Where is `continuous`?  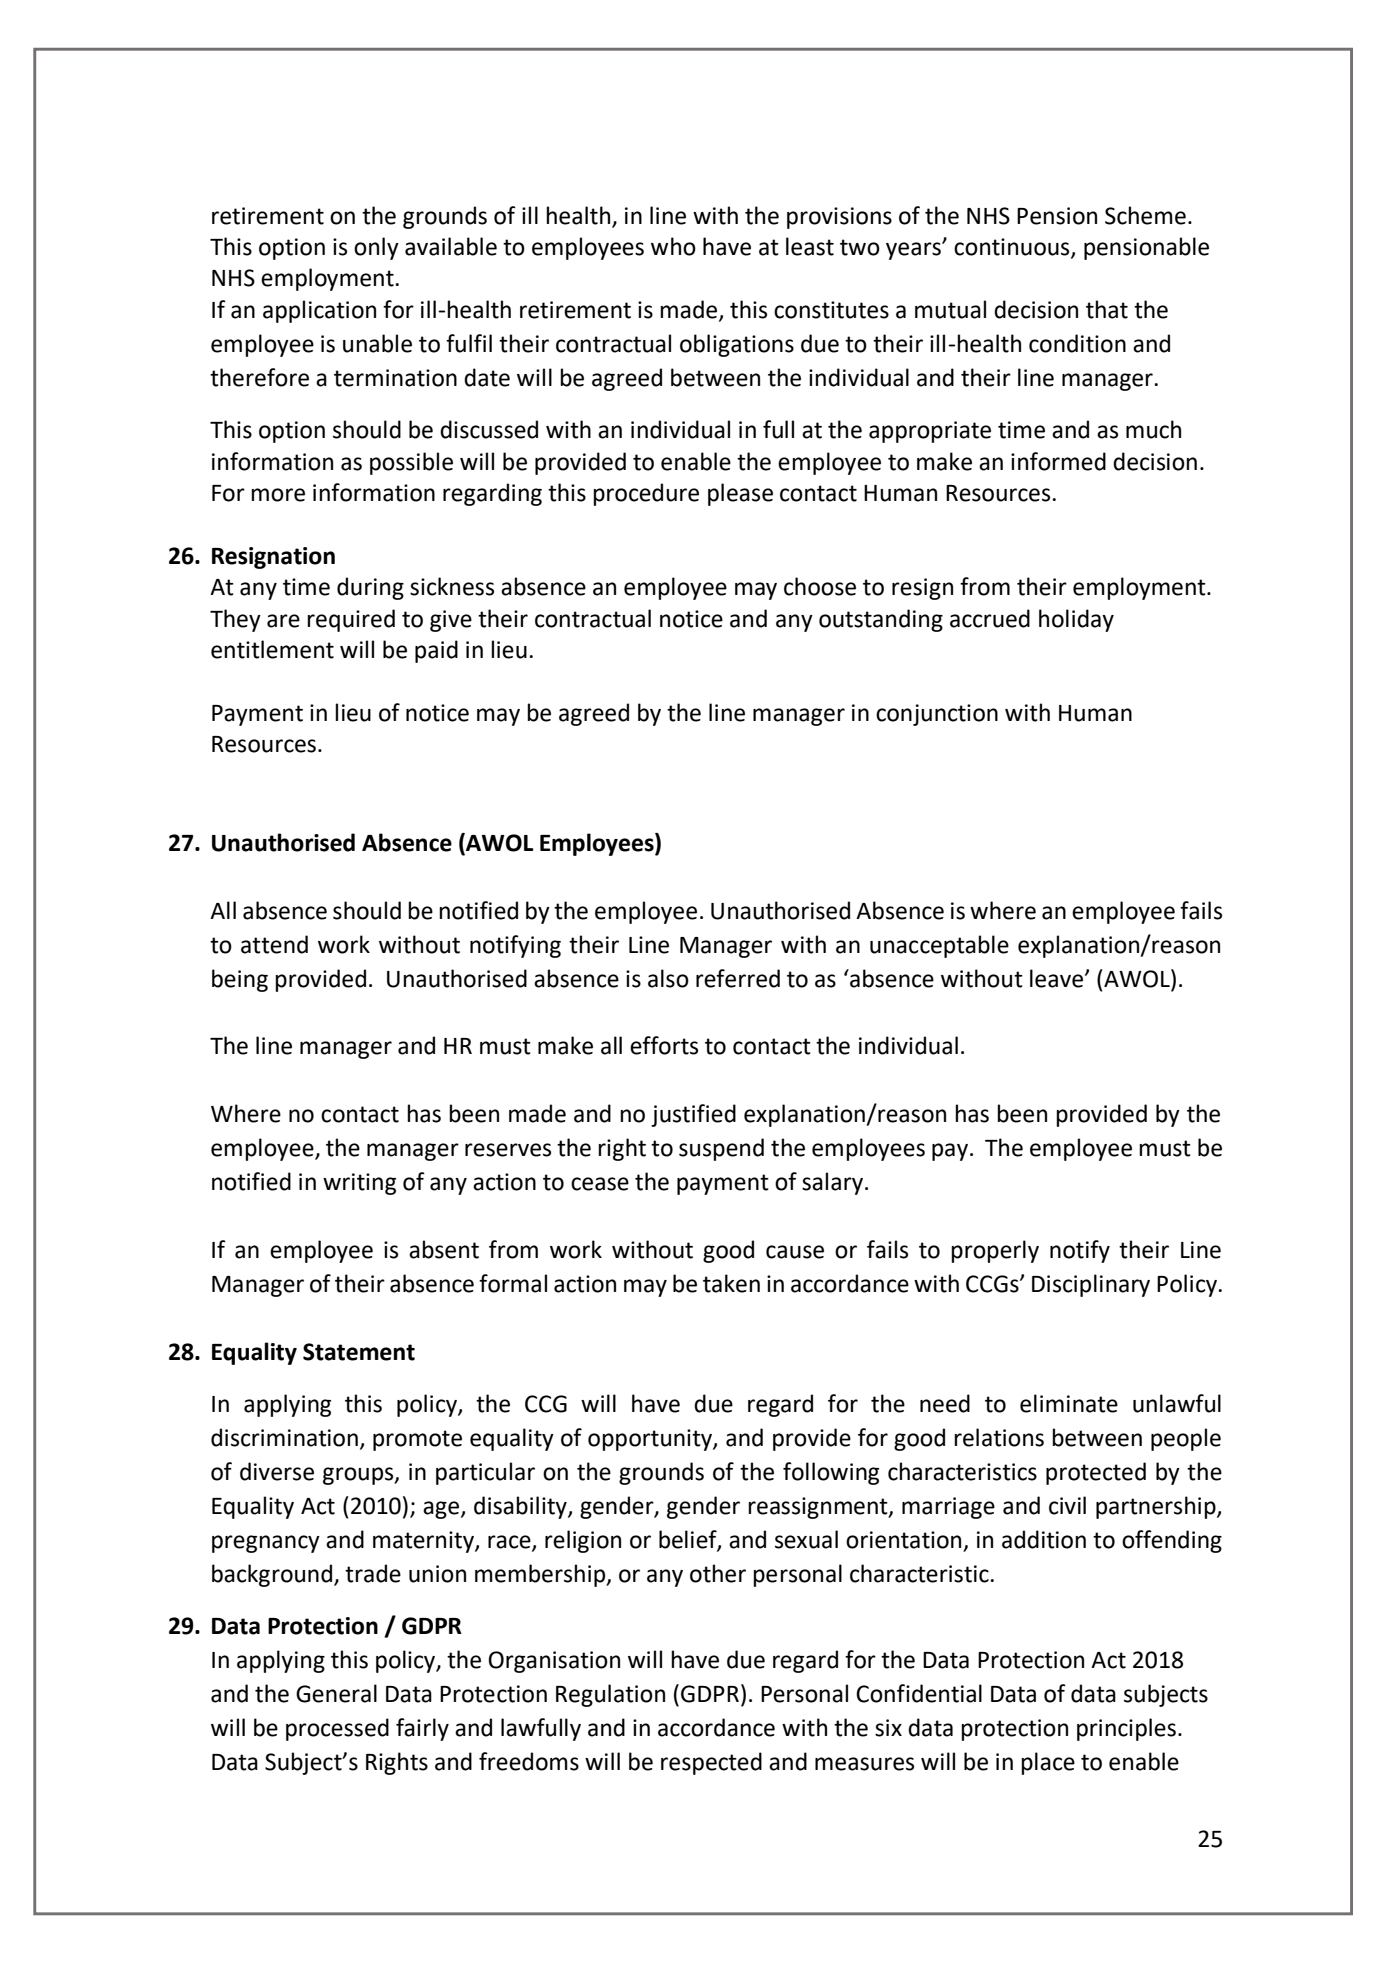
continuous is located at coordinates (1013, 247).
